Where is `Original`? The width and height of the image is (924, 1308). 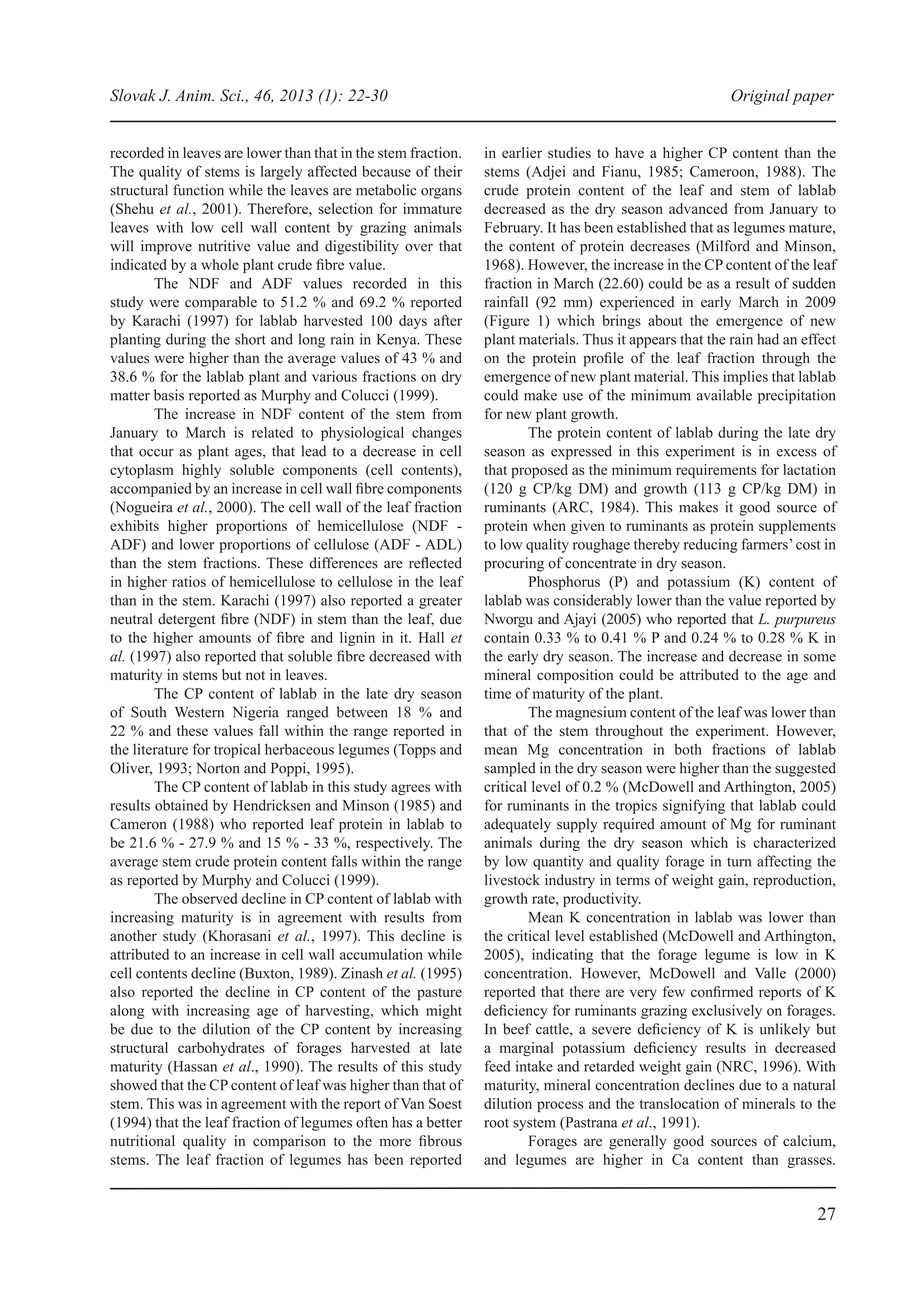 Original is located at coordinates (760, 97).
